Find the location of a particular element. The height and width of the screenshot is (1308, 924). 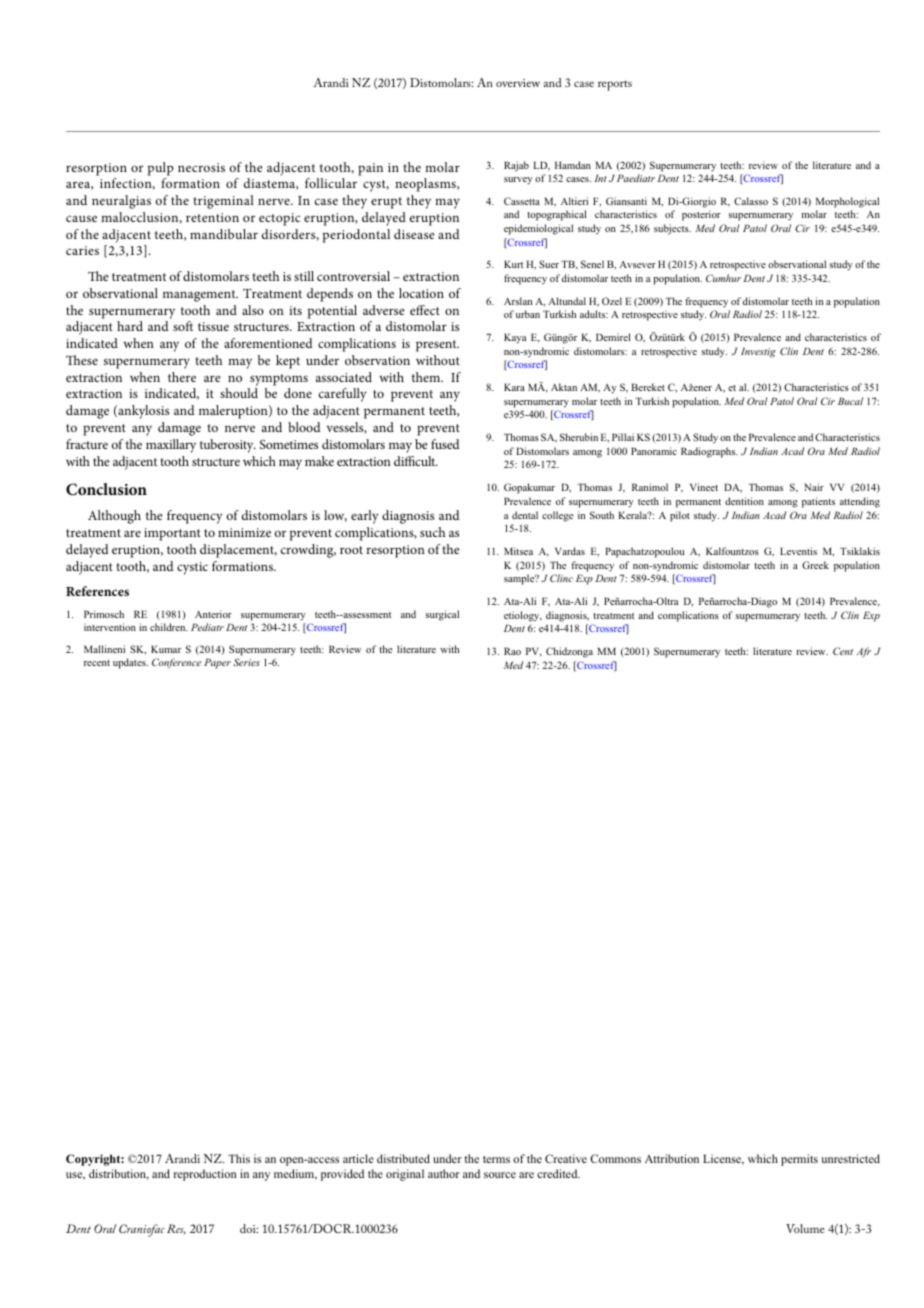

Rao is located at coordinates (512, 651).
